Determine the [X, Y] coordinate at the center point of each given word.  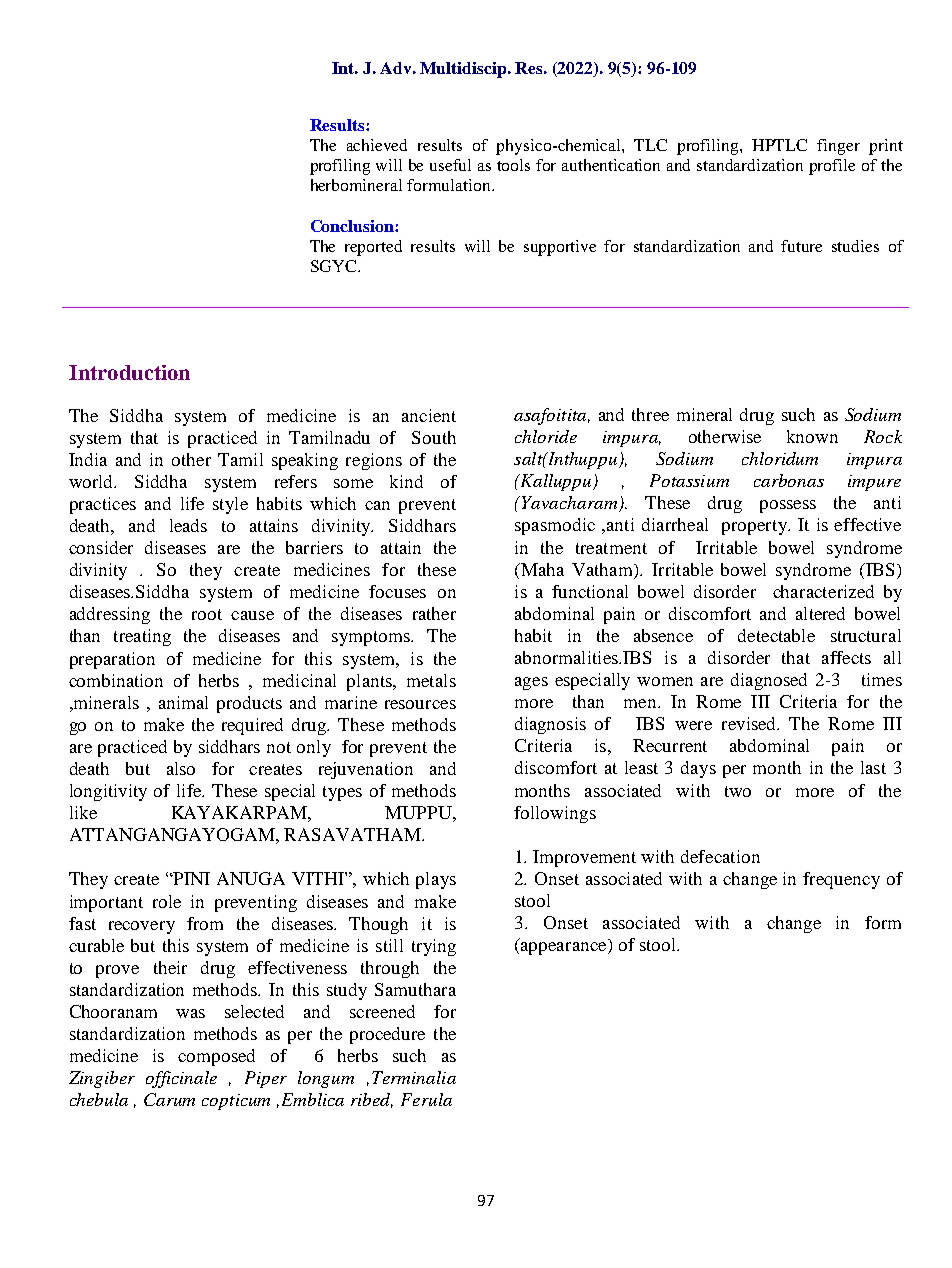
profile [832, 167]
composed [216, 1057]
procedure [387, 1035]
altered [820, 613]
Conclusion [353, 226]
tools [513, 165]
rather [434, 613]
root [207, 614]
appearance [565, 948]
